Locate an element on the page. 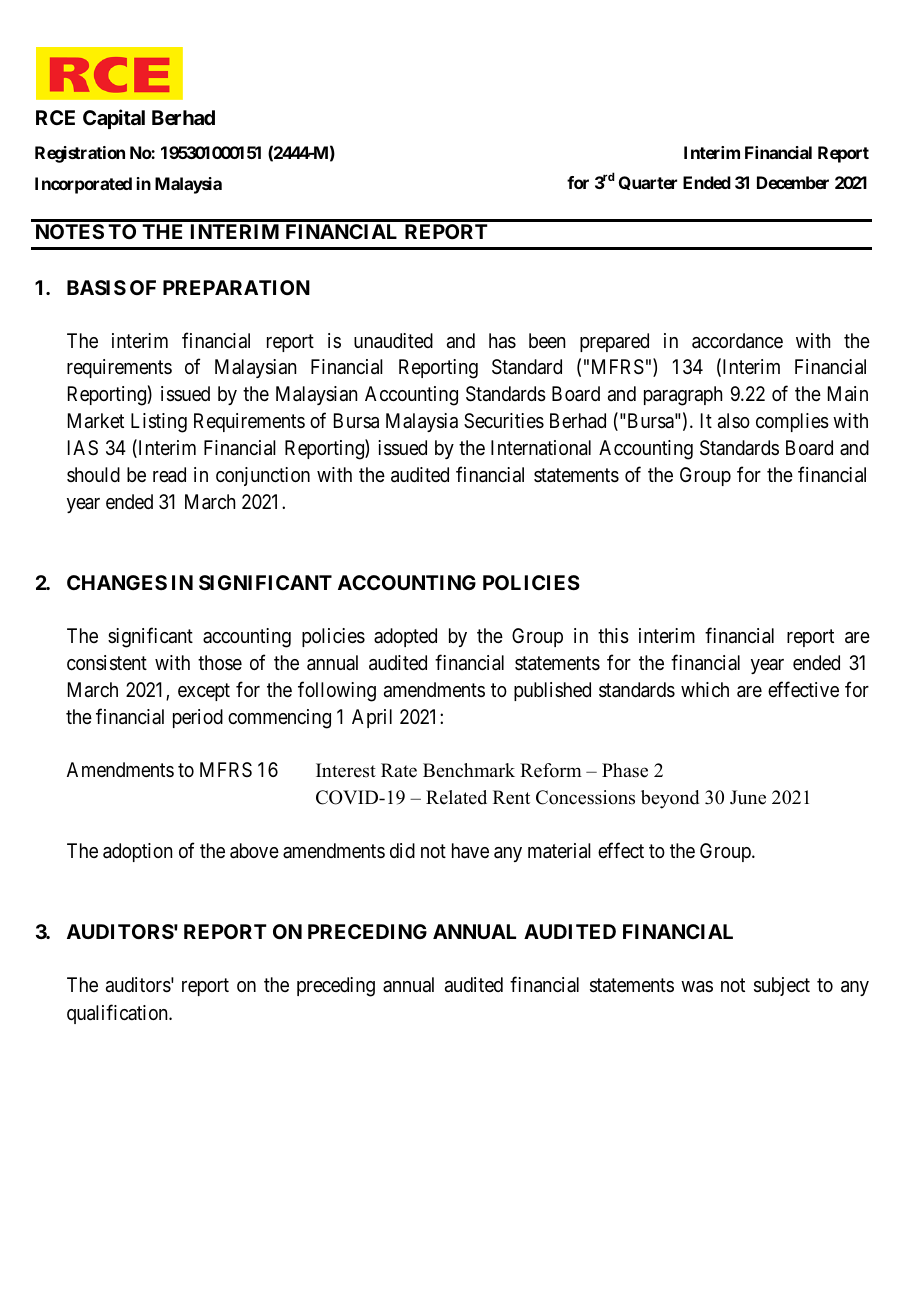  Securities is located at coordinates (504, 421).
